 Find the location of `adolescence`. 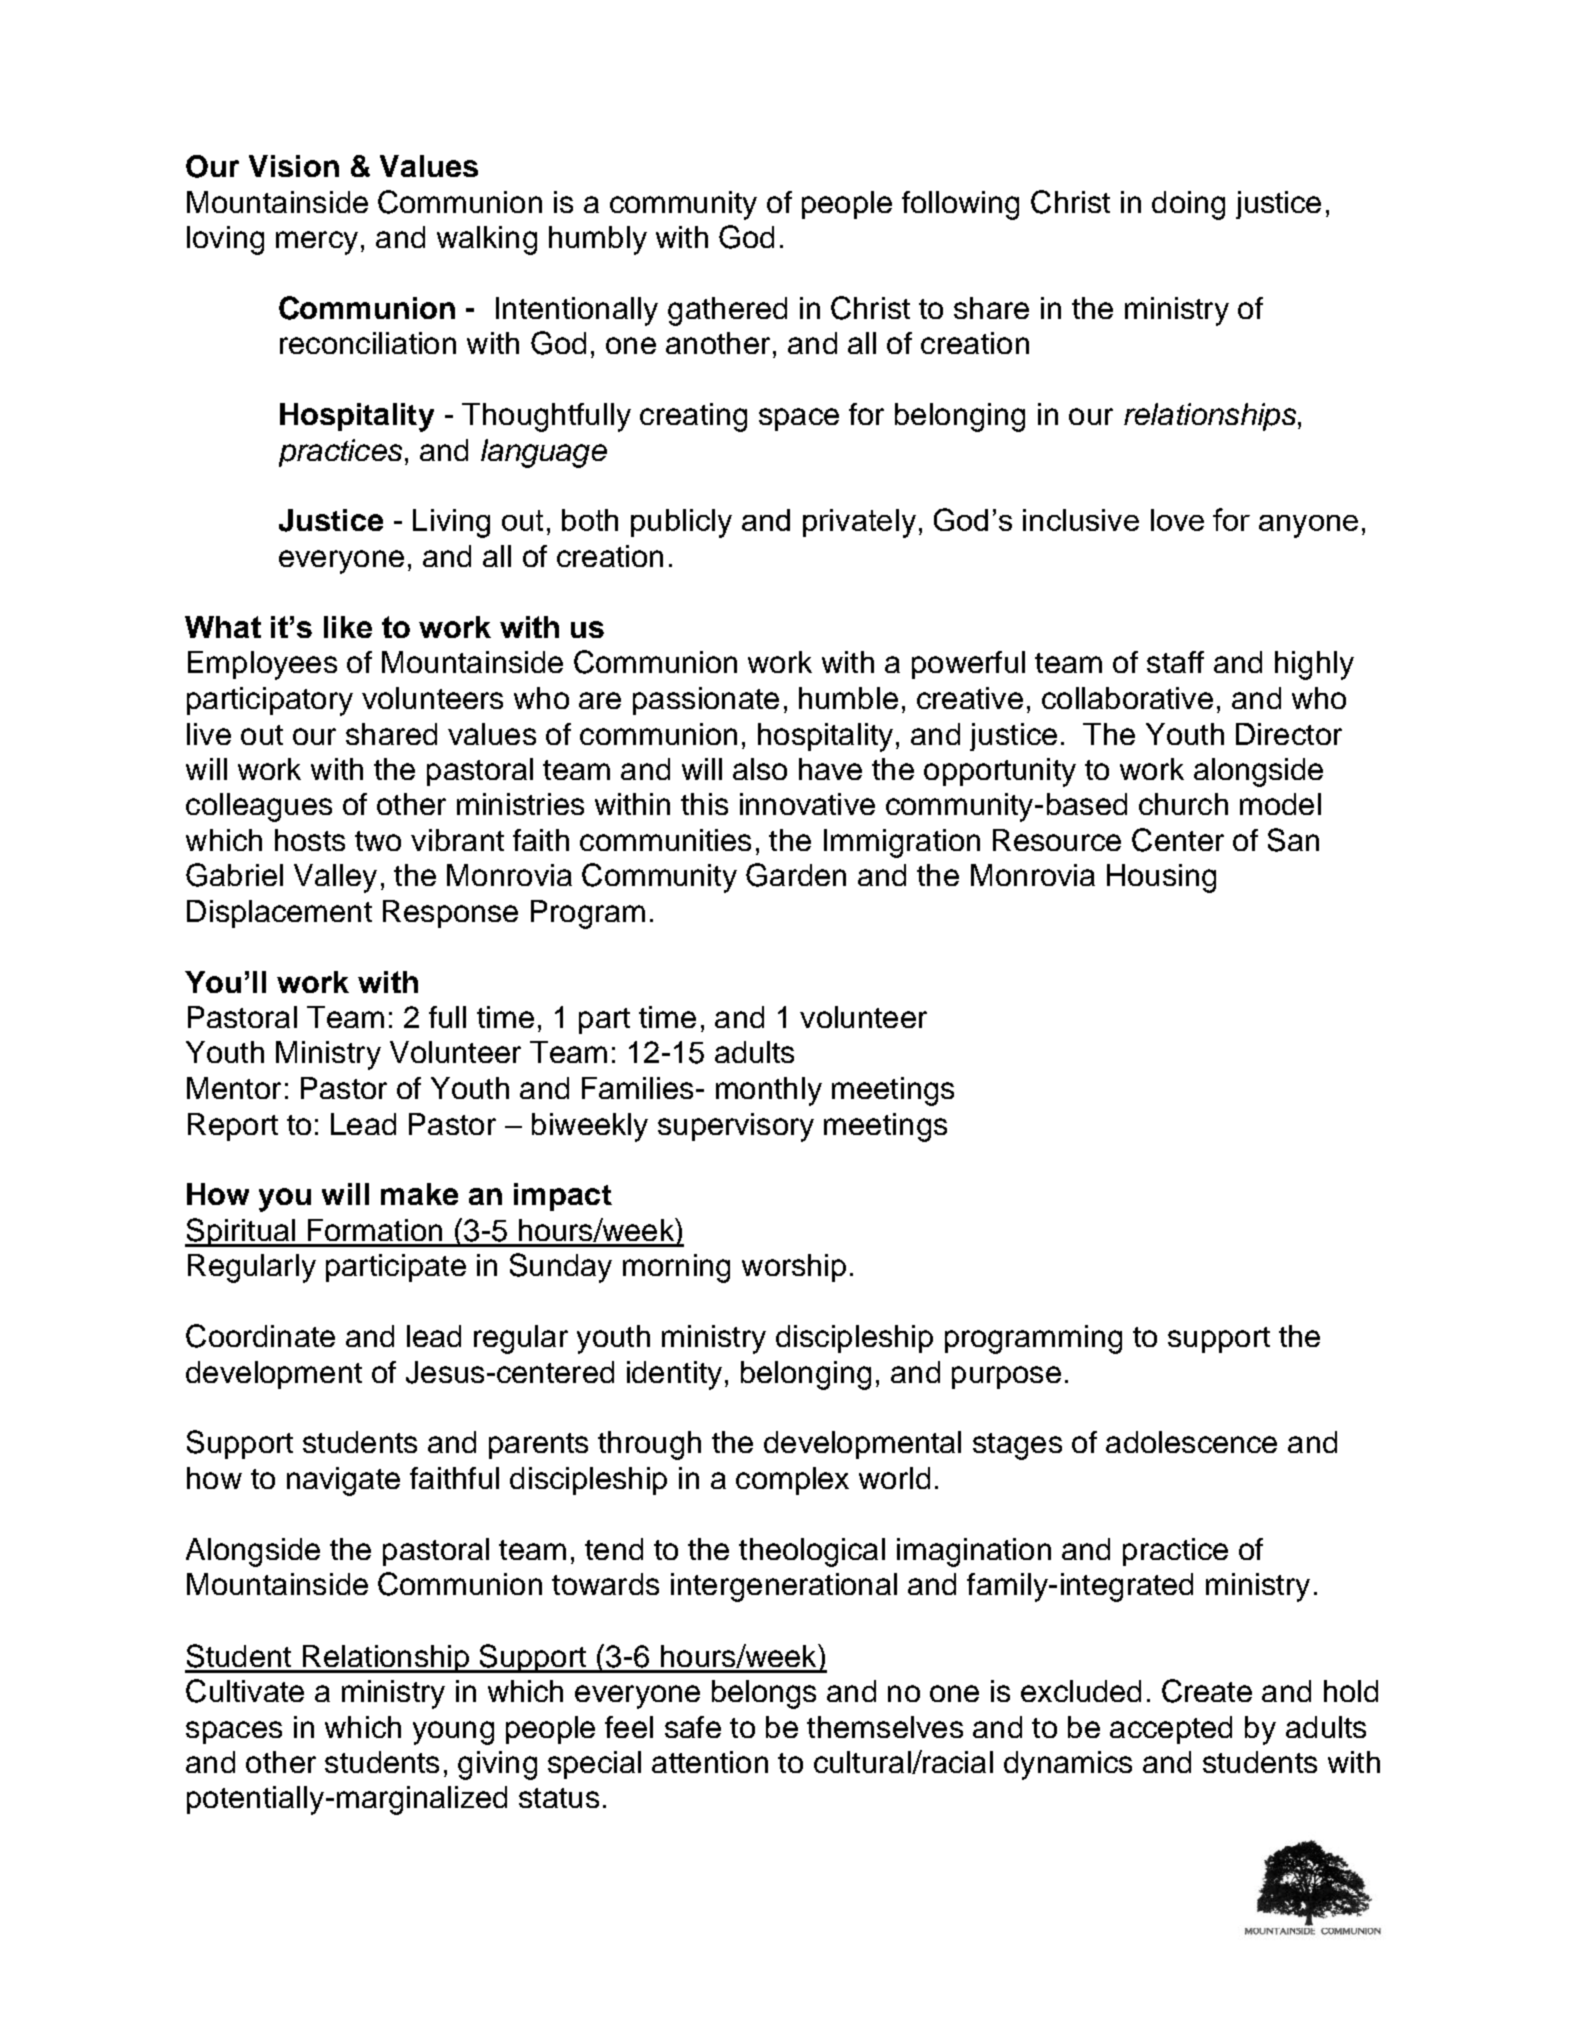

adolescence is located at coordinates (1191, 1442).
